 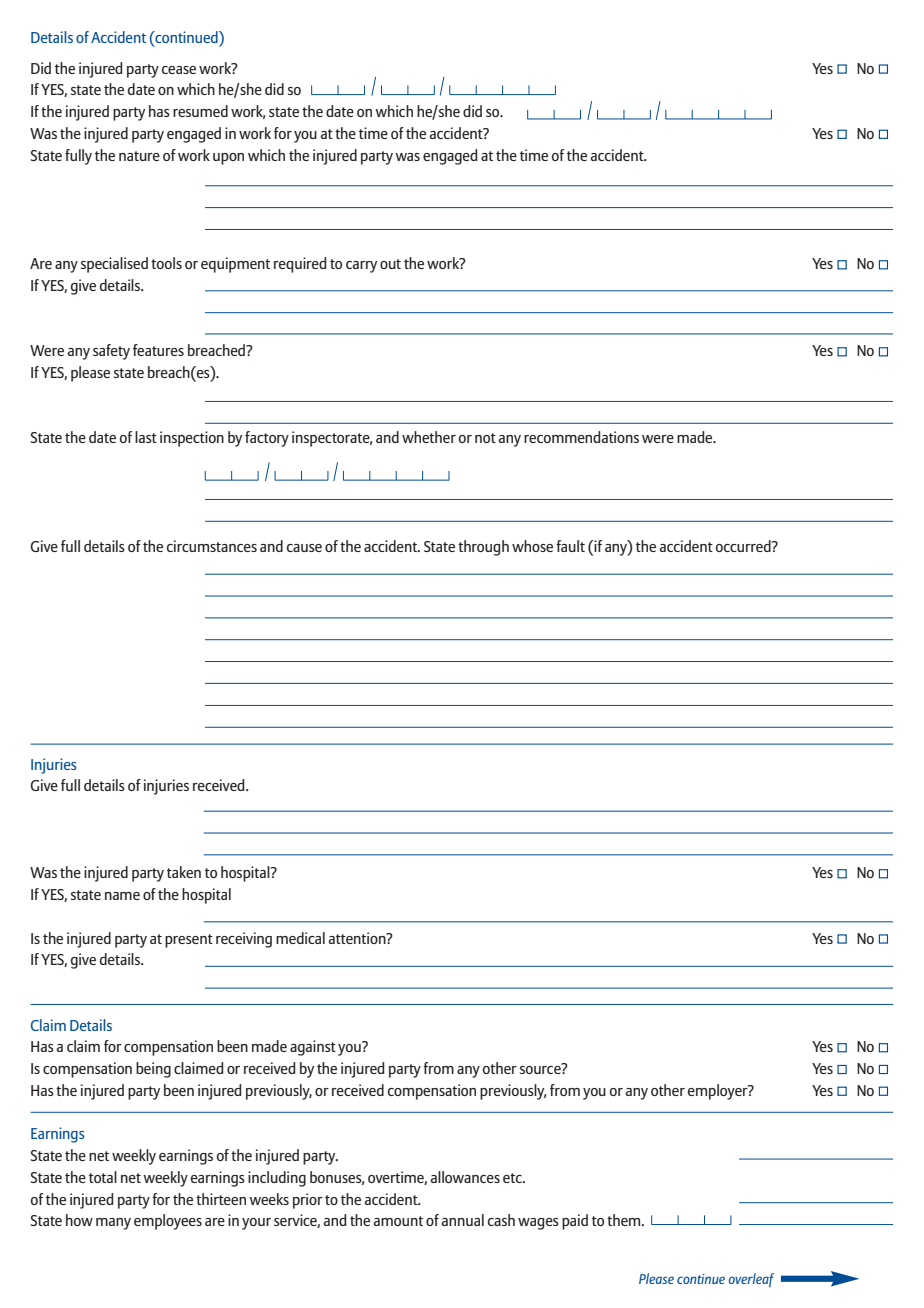 I want to click on employees, so click(x=168, y=1222).
